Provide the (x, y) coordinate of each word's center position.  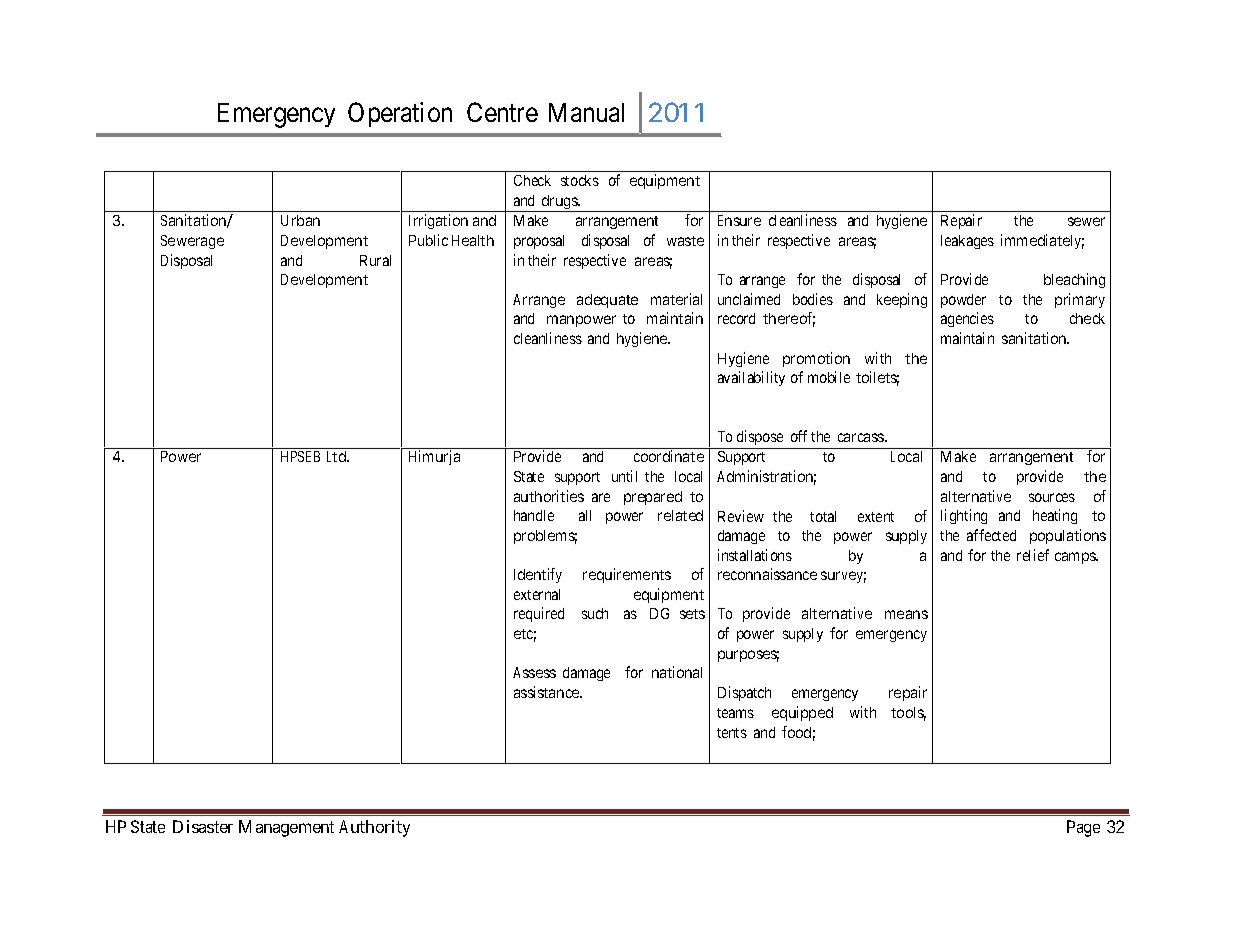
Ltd (338, 456)
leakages (967, 242)
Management (286, 828)
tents (732, 733)
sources (1052, 497)
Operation (400, 114)
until (624, 476)
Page (1083, 828)
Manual (586, 112)
